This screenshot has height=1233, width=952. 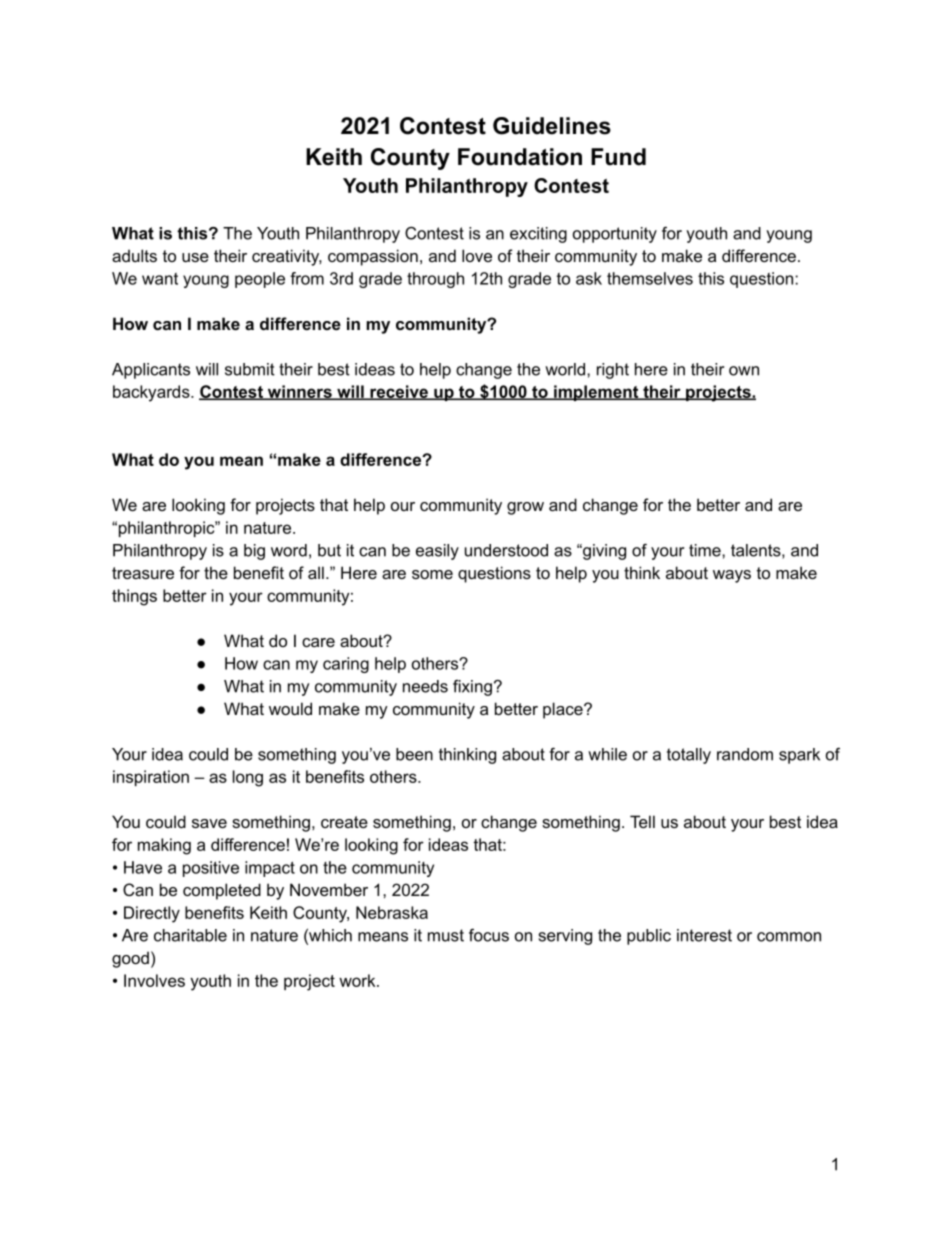 What do you see at coordinates (446, 935) in the screenshot?
I see `must` at bounding box center [446, 935].
